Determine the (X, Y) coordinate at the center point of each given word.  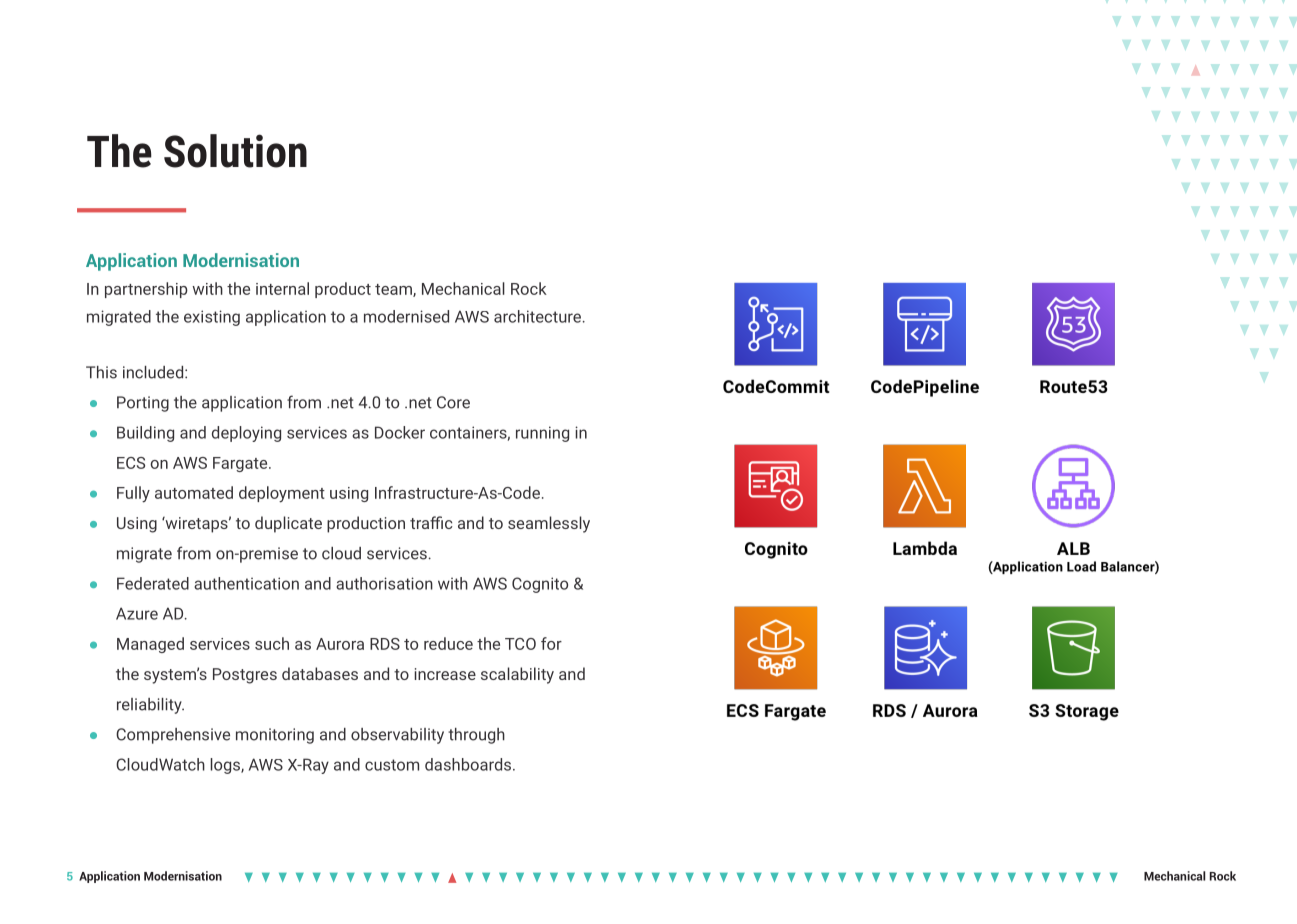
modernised (406, 316)
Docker (400, 432)
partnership (146, 290)
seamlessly (549, 524)
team (394, 290)
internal (282, 288)
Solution (235, 151)
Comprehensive (173, 736)
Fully (133, 494)
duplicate (288, 524)
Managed (150, 645)
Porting (143, 404)
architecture (537, 316)
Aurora (340, 644)
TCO (520, 644)
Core (453, 402)
